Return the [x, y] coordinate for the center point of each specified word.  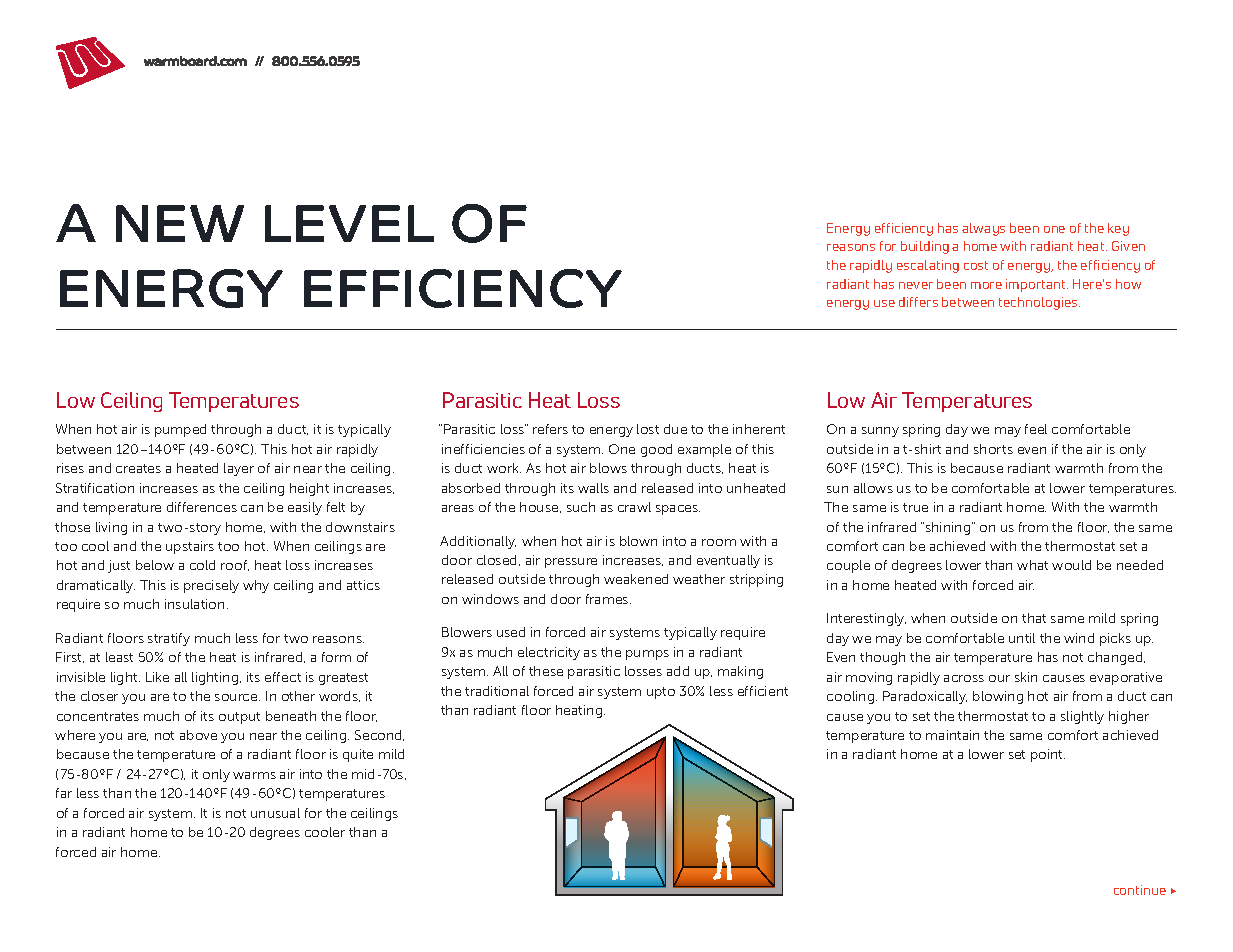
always [983, 229]
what [1032, 565]
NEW [180, 223]
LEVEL [349, 223]
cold [202, 565]
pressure [571, 563]
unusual [275, 813]
